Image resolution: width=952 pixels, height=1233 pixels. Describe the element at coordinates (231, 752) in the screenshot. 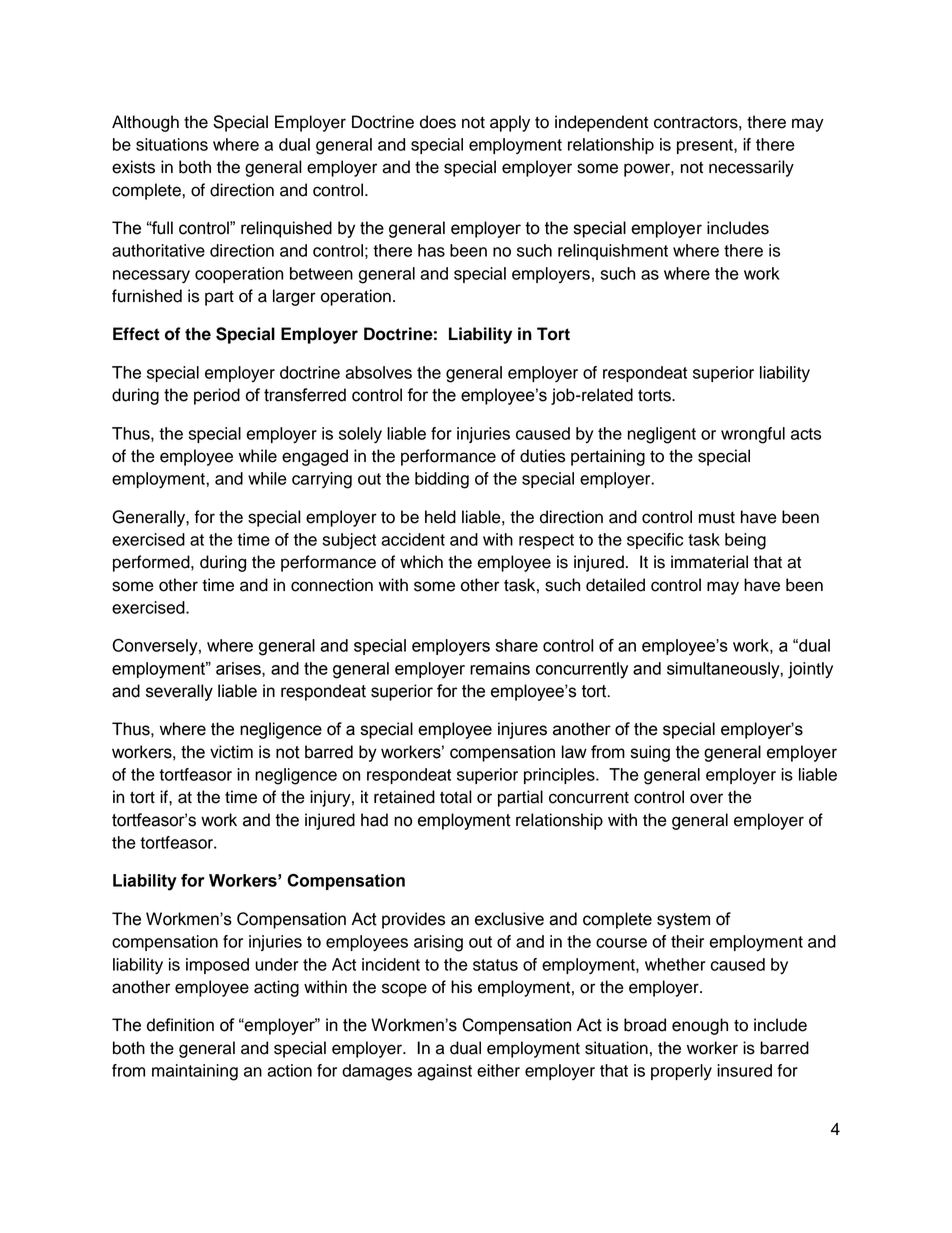

I see `victim` at that location.
